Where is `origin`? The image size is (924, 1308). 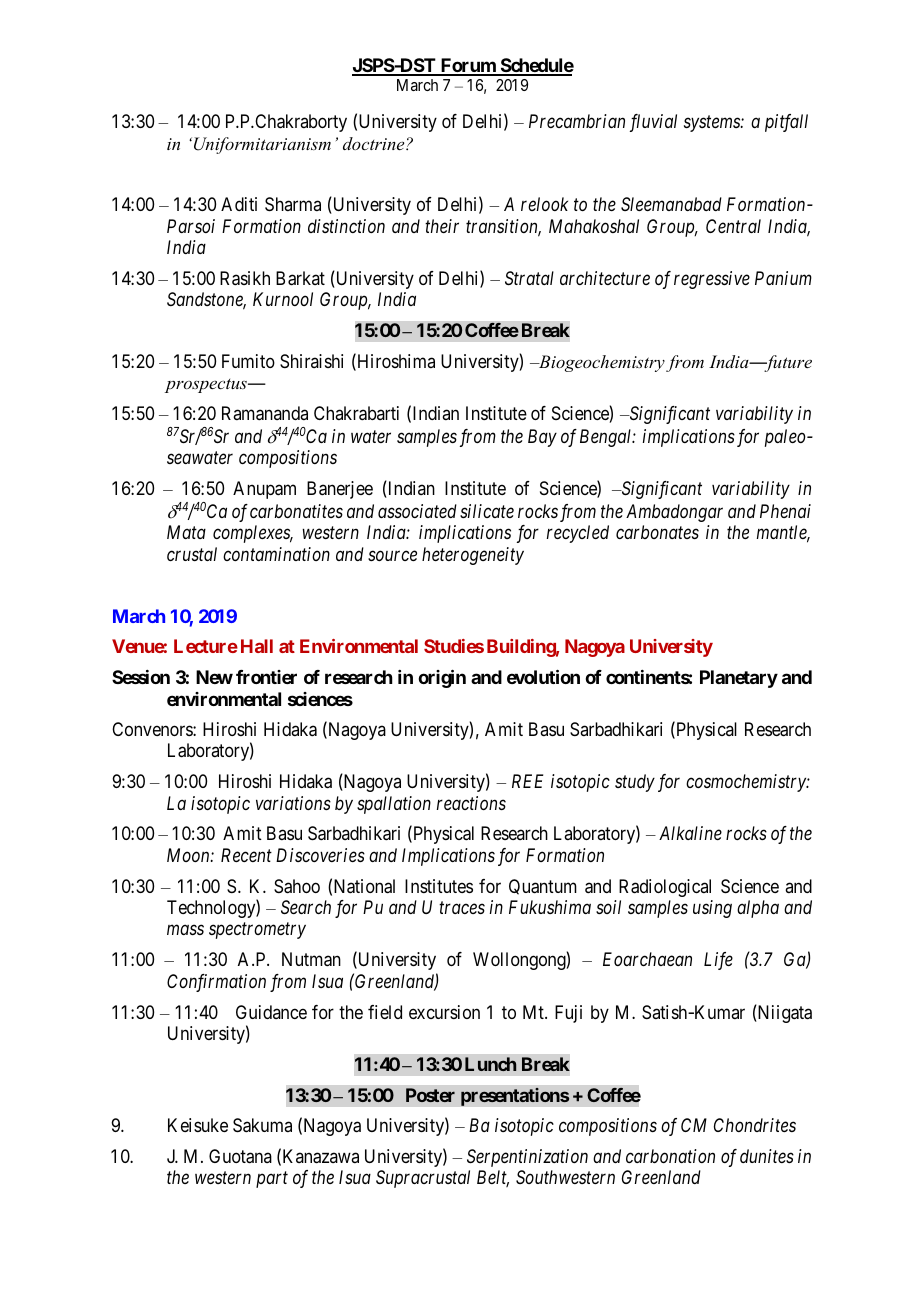
origin is located at coordinates (442, 678).
